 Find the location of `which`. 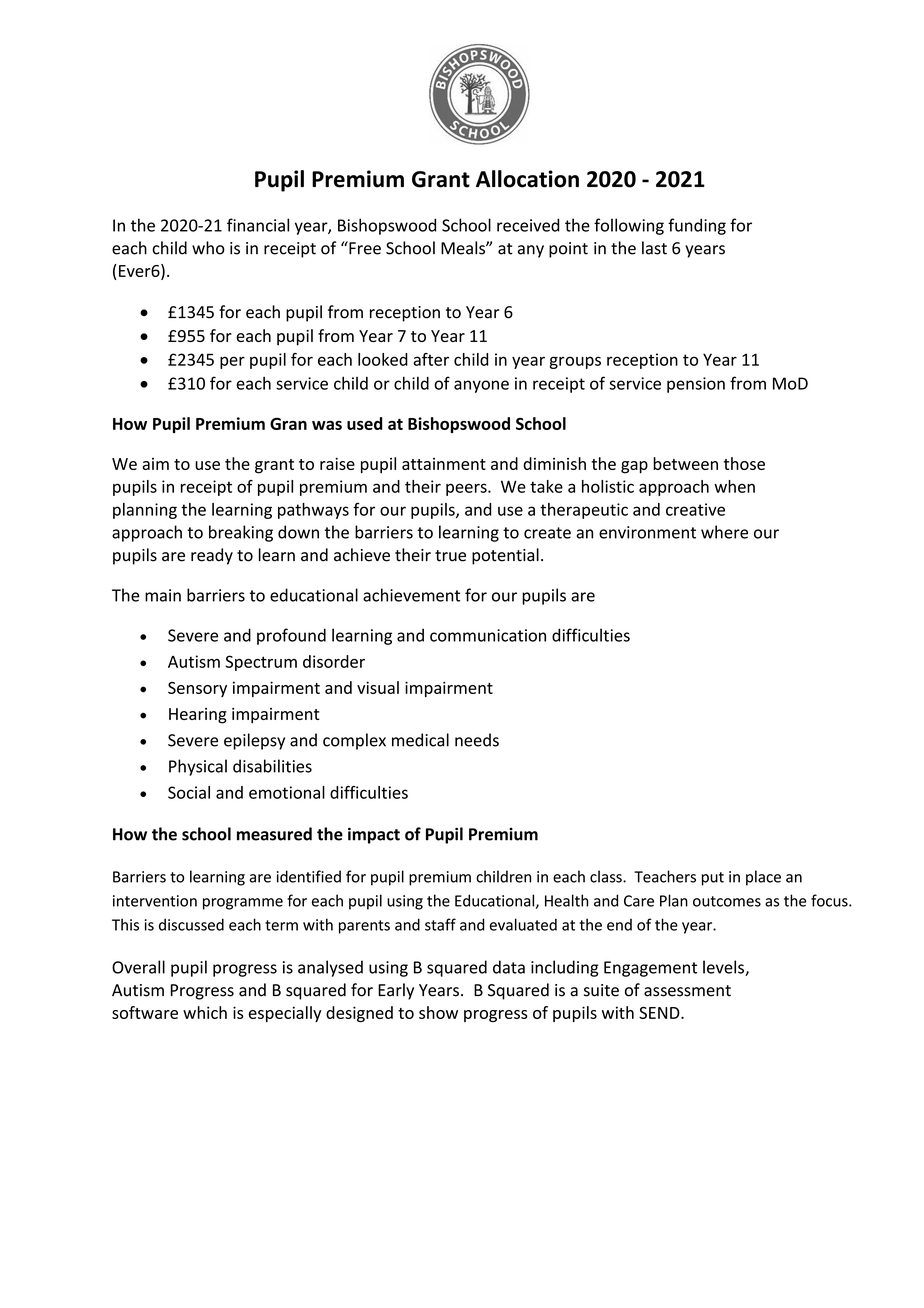

which is located at coordinates (205, 1012).
